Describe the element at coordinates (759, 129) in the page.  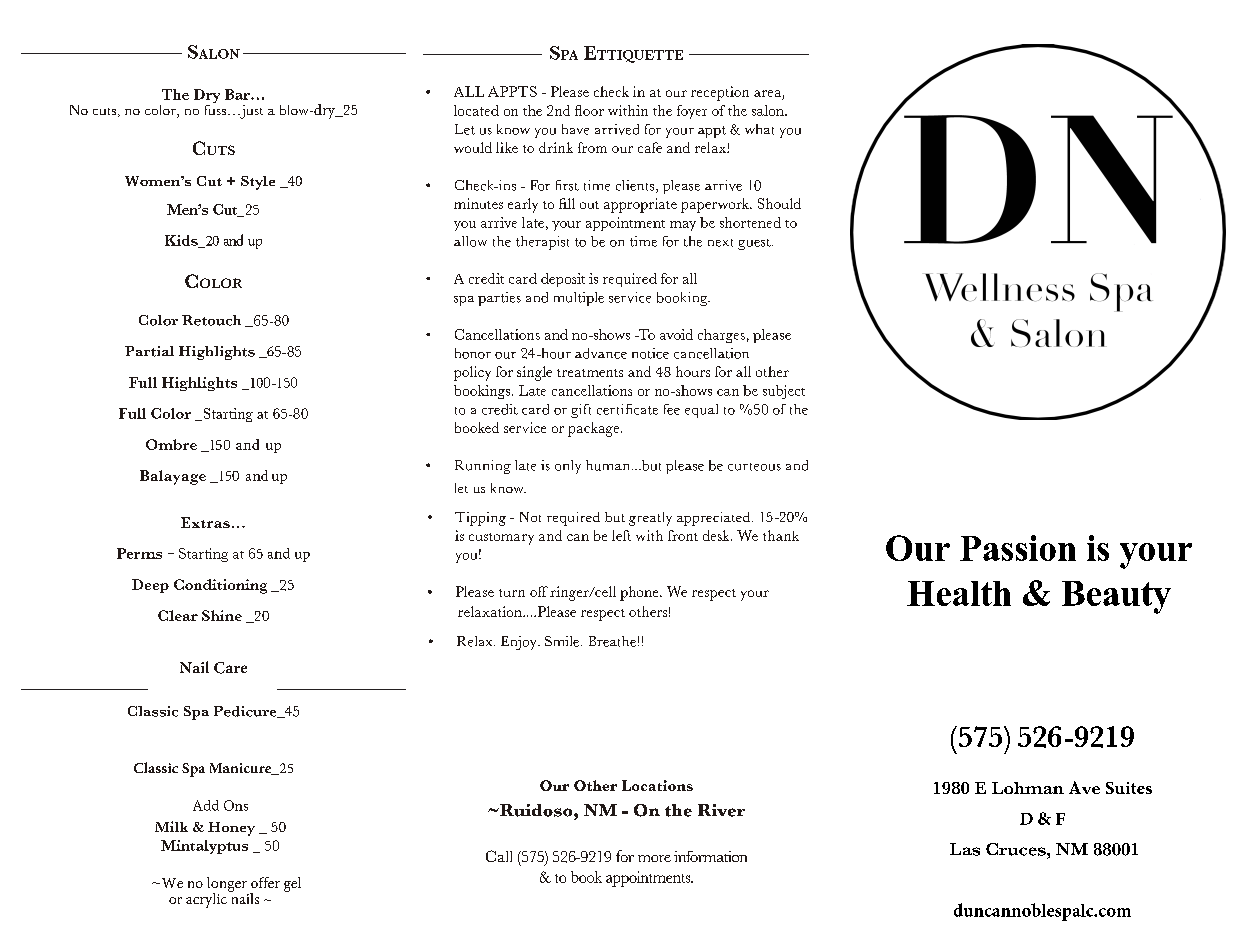
I see `what` at that location.
